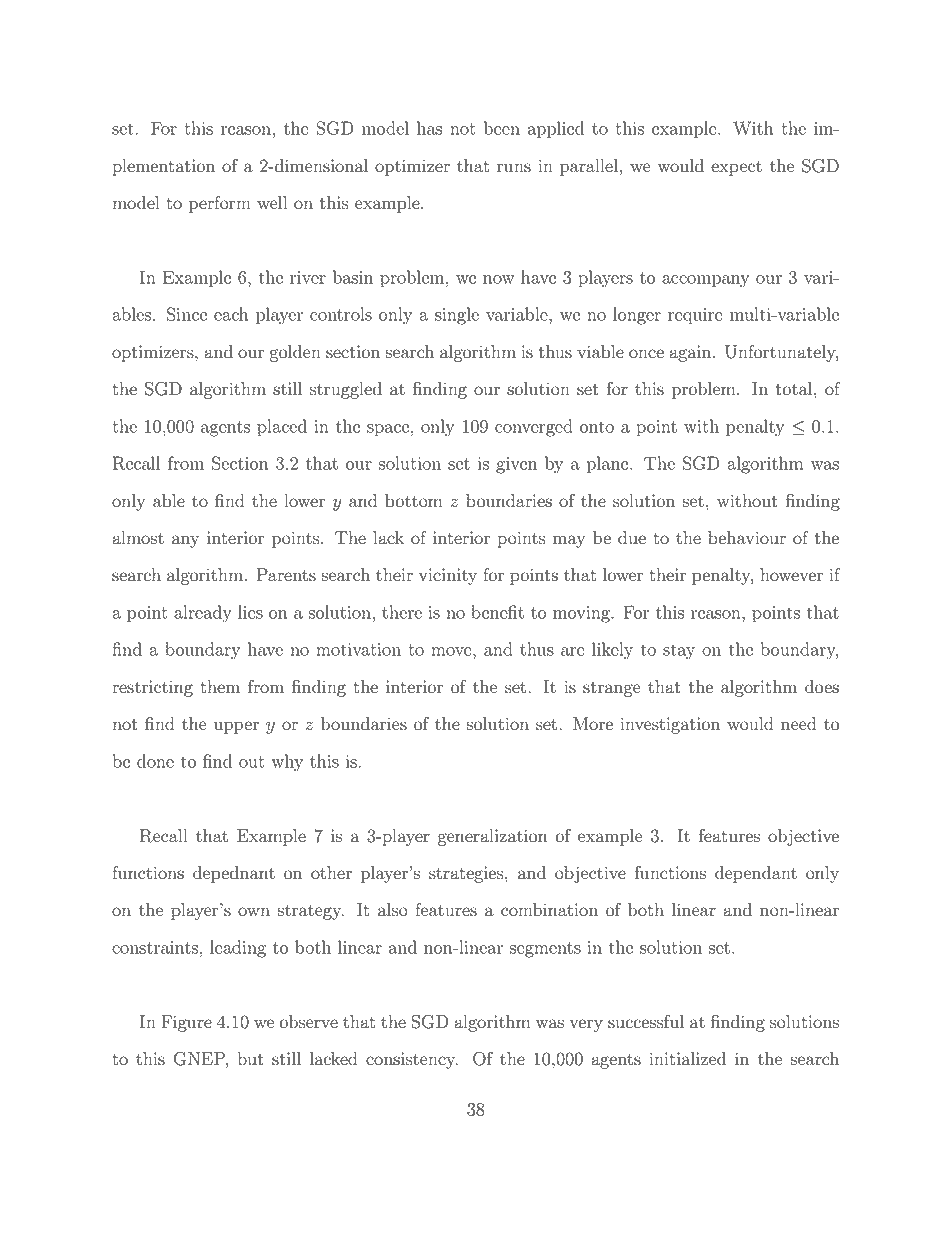  Describe the element at coordinates (514, 168) in the screenshot. I see `runs` at that location.
